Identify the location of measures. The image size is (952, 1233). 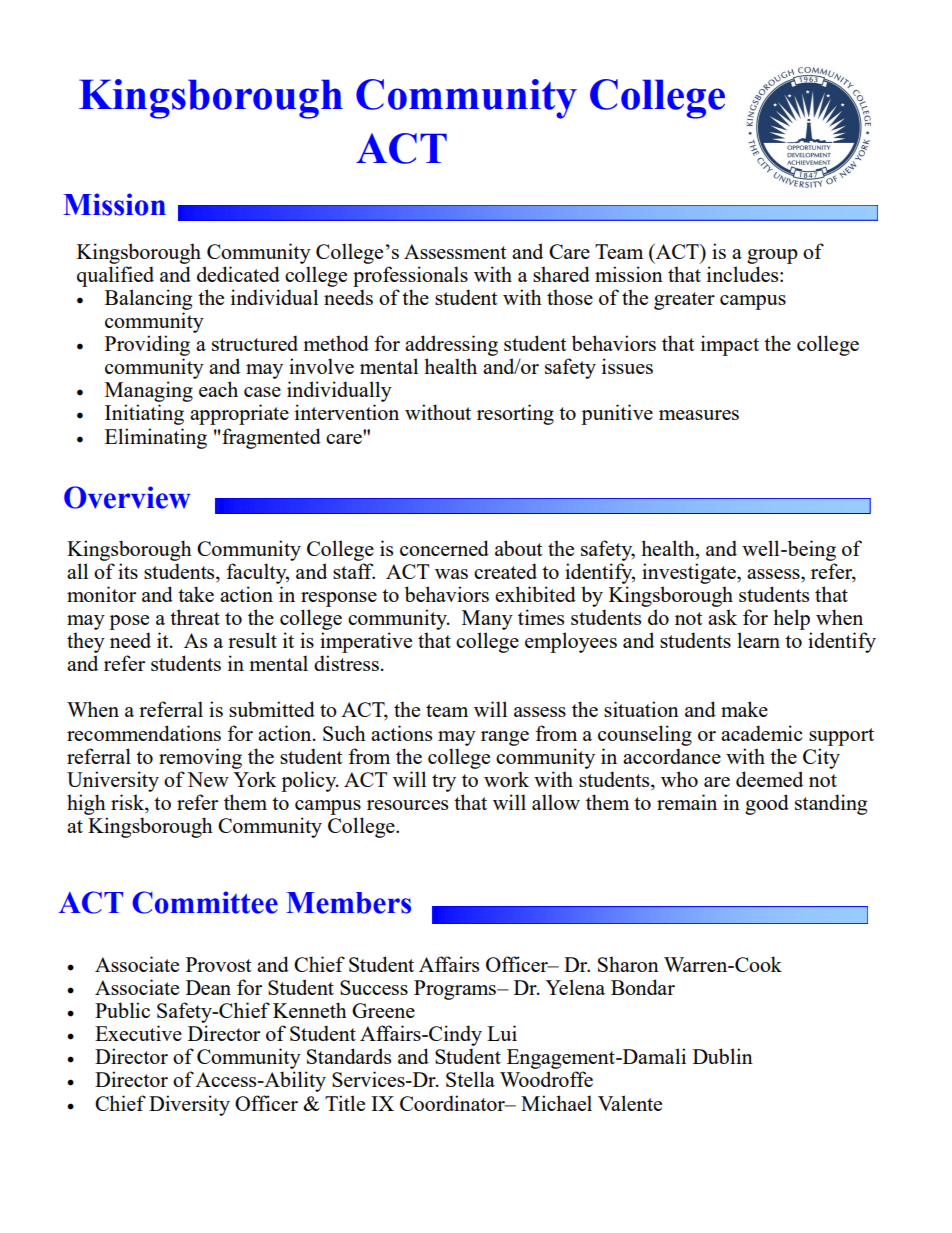
(699, 415).
